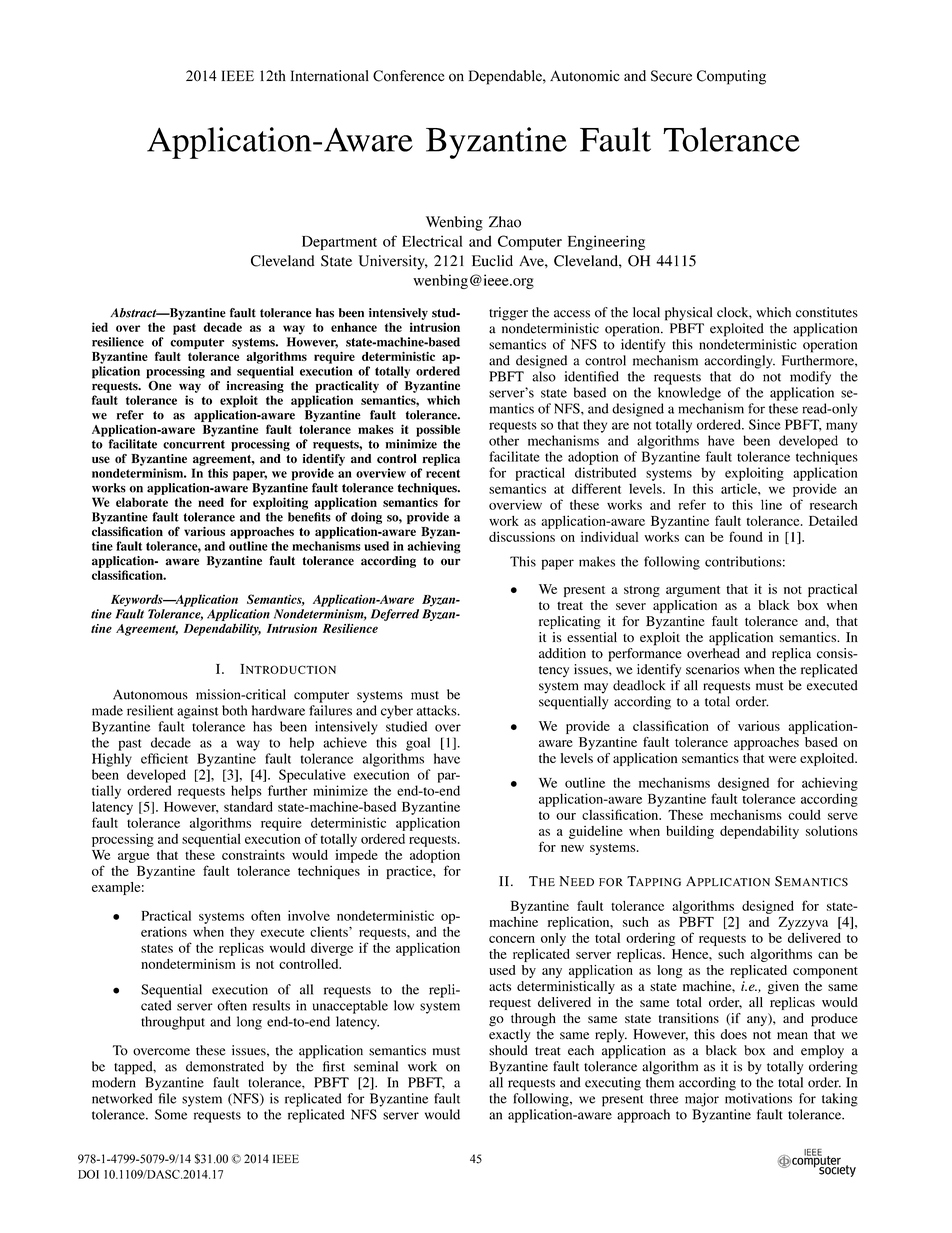 This screenshot has height=1233, width=952. What do you see at coordinates (731, 77) in the screenshot?
I see `Computing` at bounding box center [731, 77].
